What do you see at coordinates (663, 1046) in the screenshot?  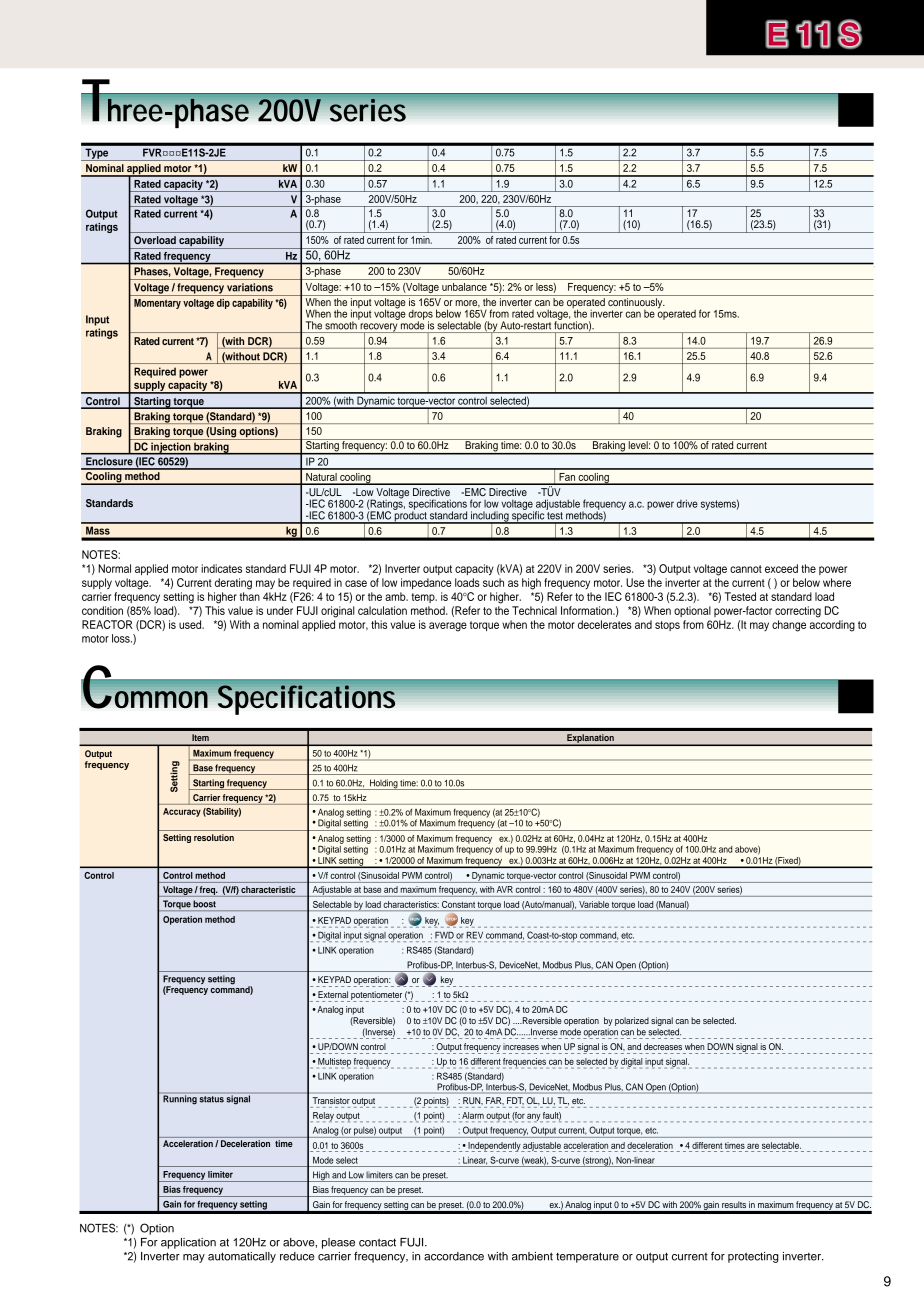 I see `decreases` at bounding box center [663, 1046].
